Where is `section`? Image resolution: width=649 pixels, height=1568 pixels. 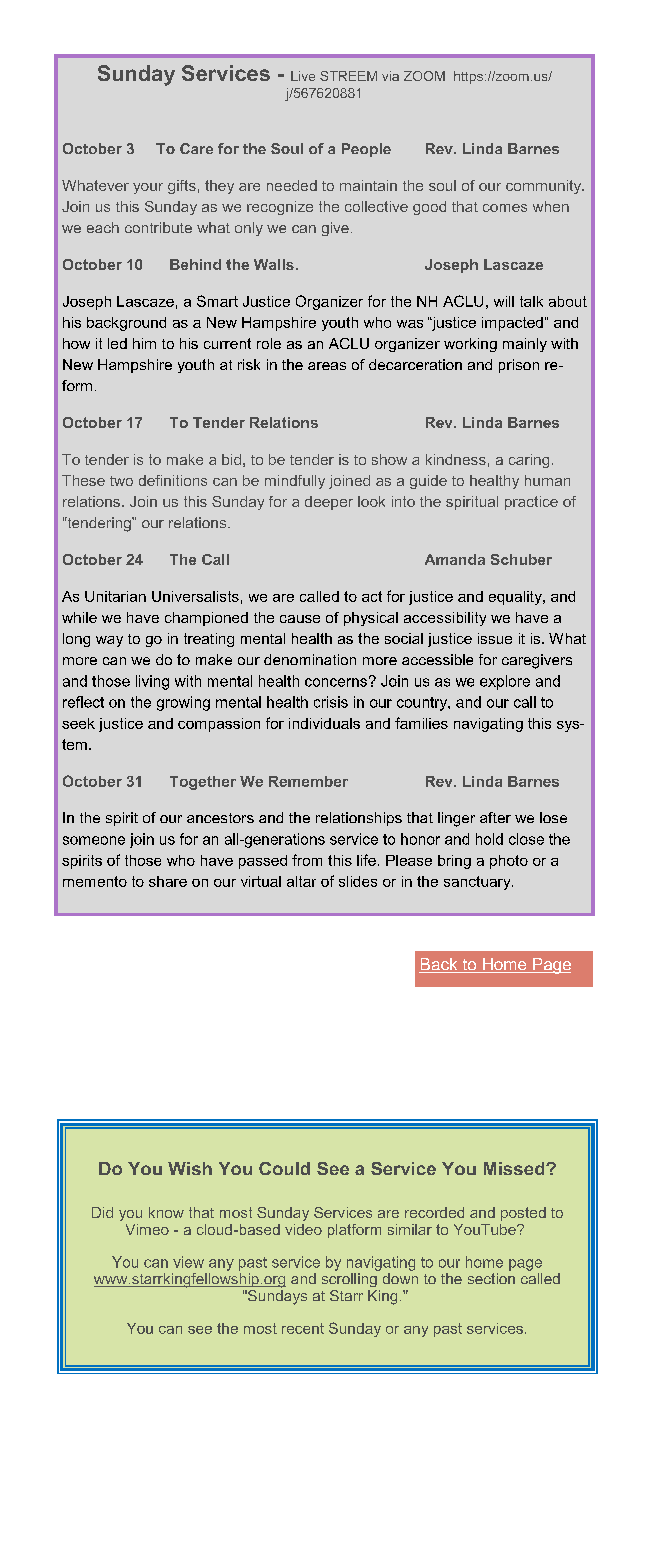
section is located at coordinates (491, 1278).
